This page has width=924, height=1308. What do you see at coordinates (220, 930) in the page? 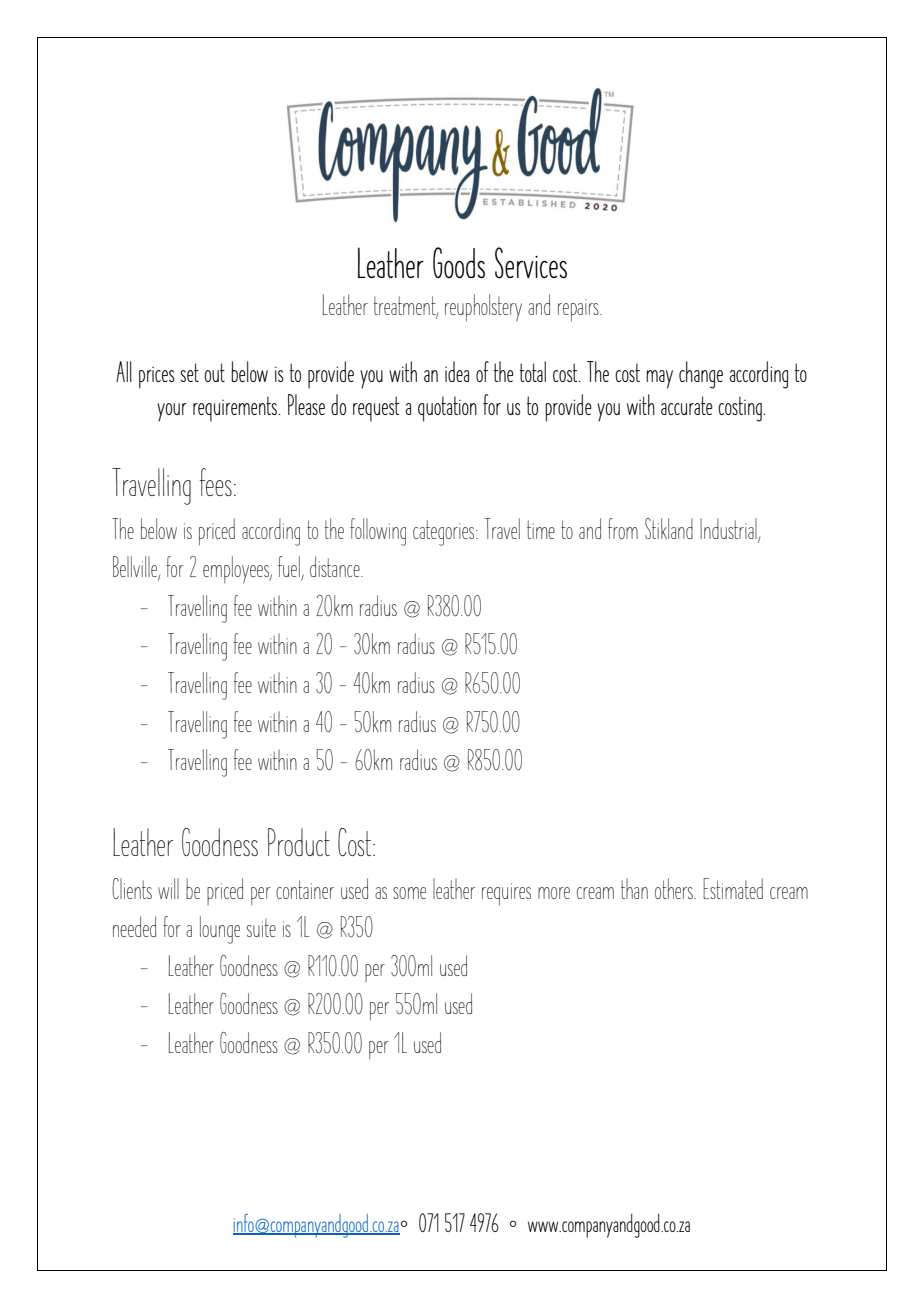
I see `lounge` at bounding box center [220, 930].
